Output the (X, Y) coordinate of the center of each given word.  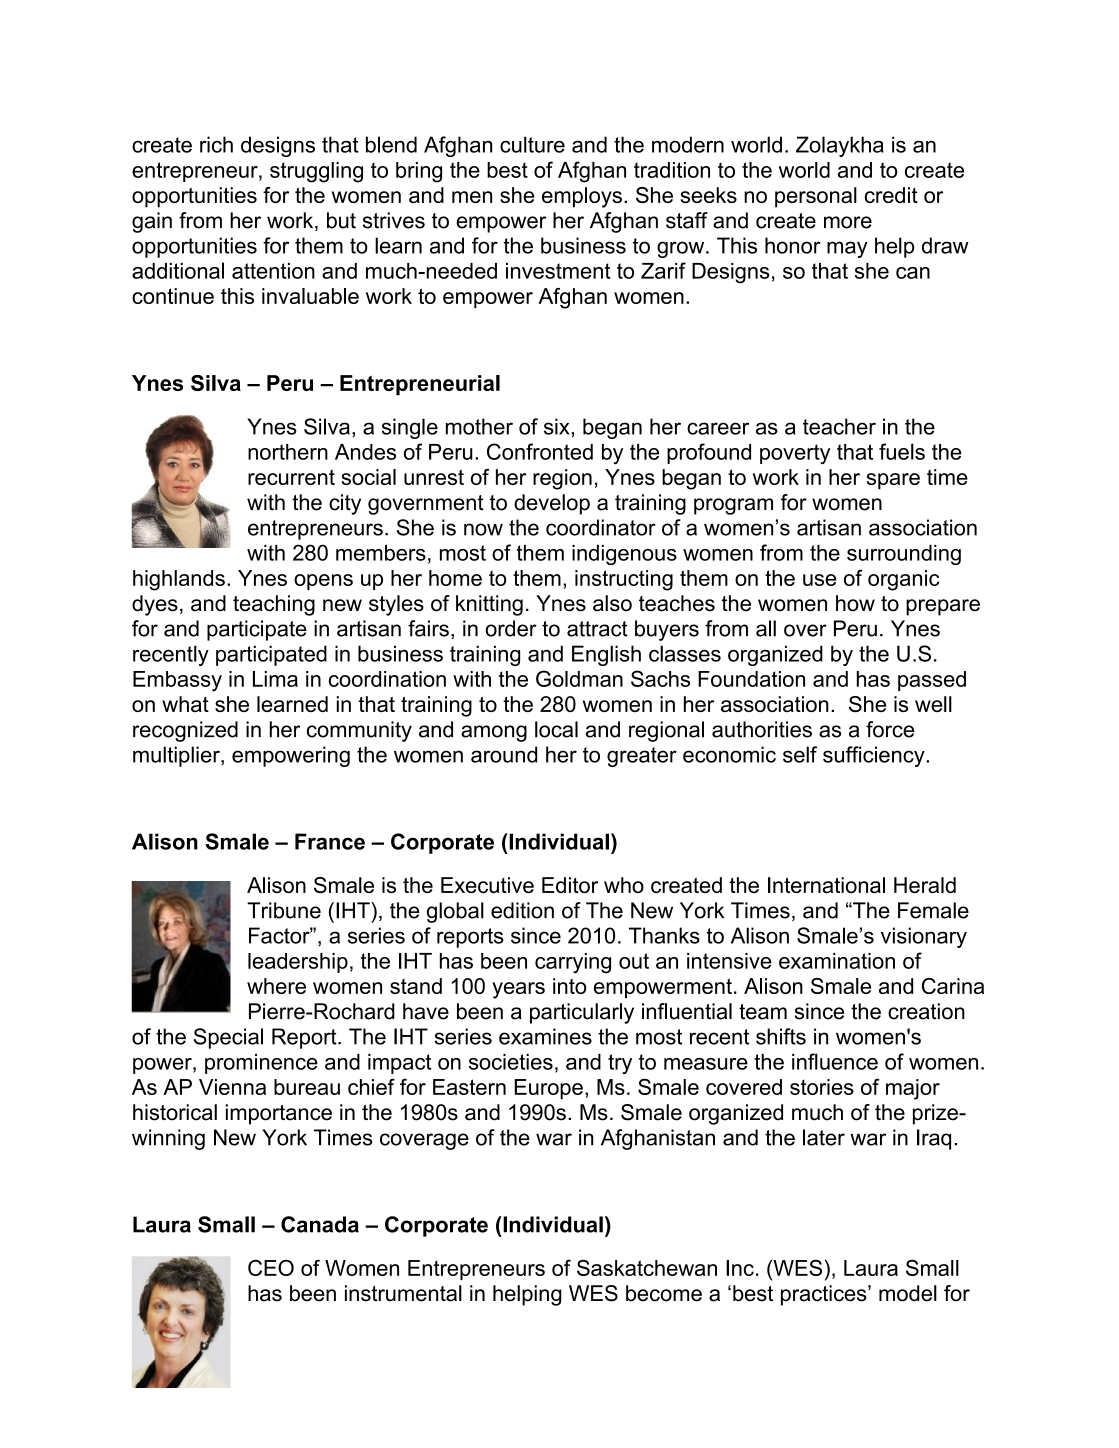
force (890, 729)
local (556, 729)
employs (582, 197)
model (908, 1293)
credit (891, 195)
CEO (271, 1267)
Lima (275, 679)
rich (216, 144)
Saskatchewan (647, 1267)
